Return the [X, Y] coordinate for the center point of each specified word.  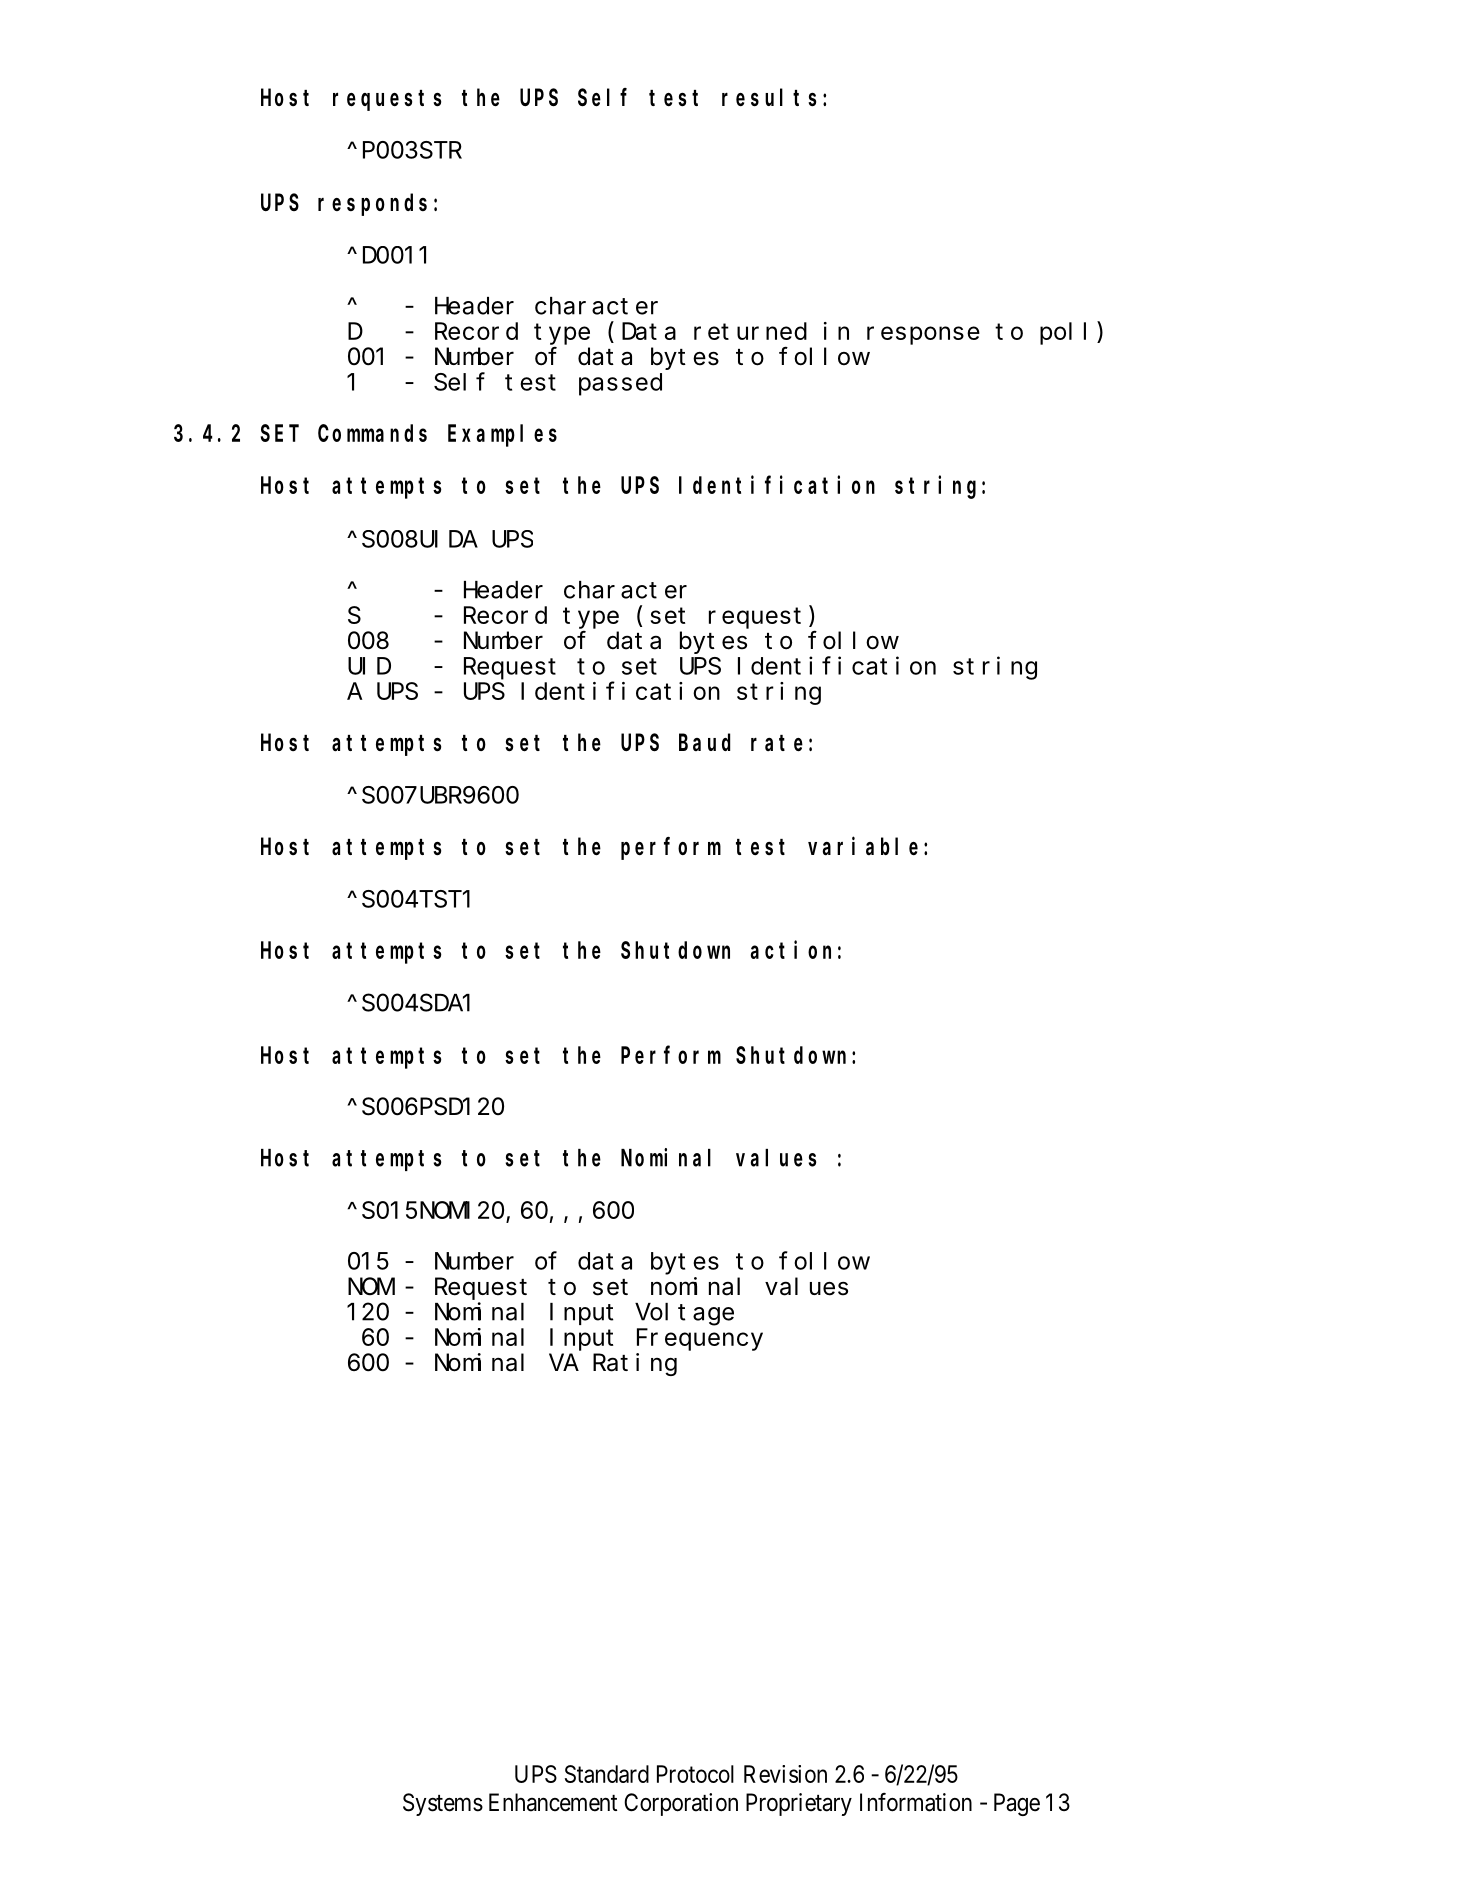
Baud [704, 742]
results [769, 98]
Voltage [684, 1314]
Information [916, 1802]
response [923, 335]
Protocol [695, 1774]
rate [777, 743]
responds [372, 205]
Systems [443, 1804]
